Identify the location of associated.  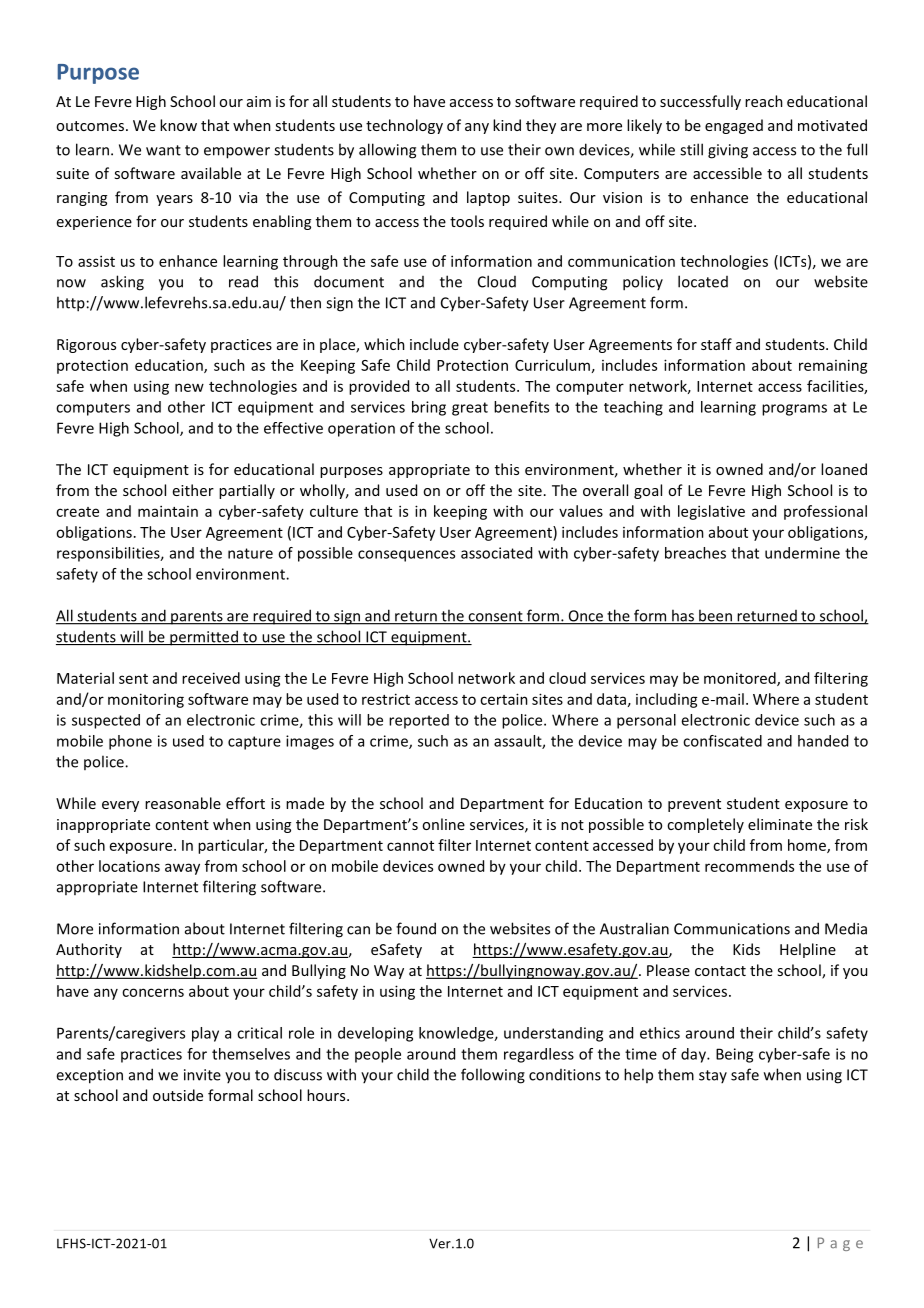
(496, 553).
